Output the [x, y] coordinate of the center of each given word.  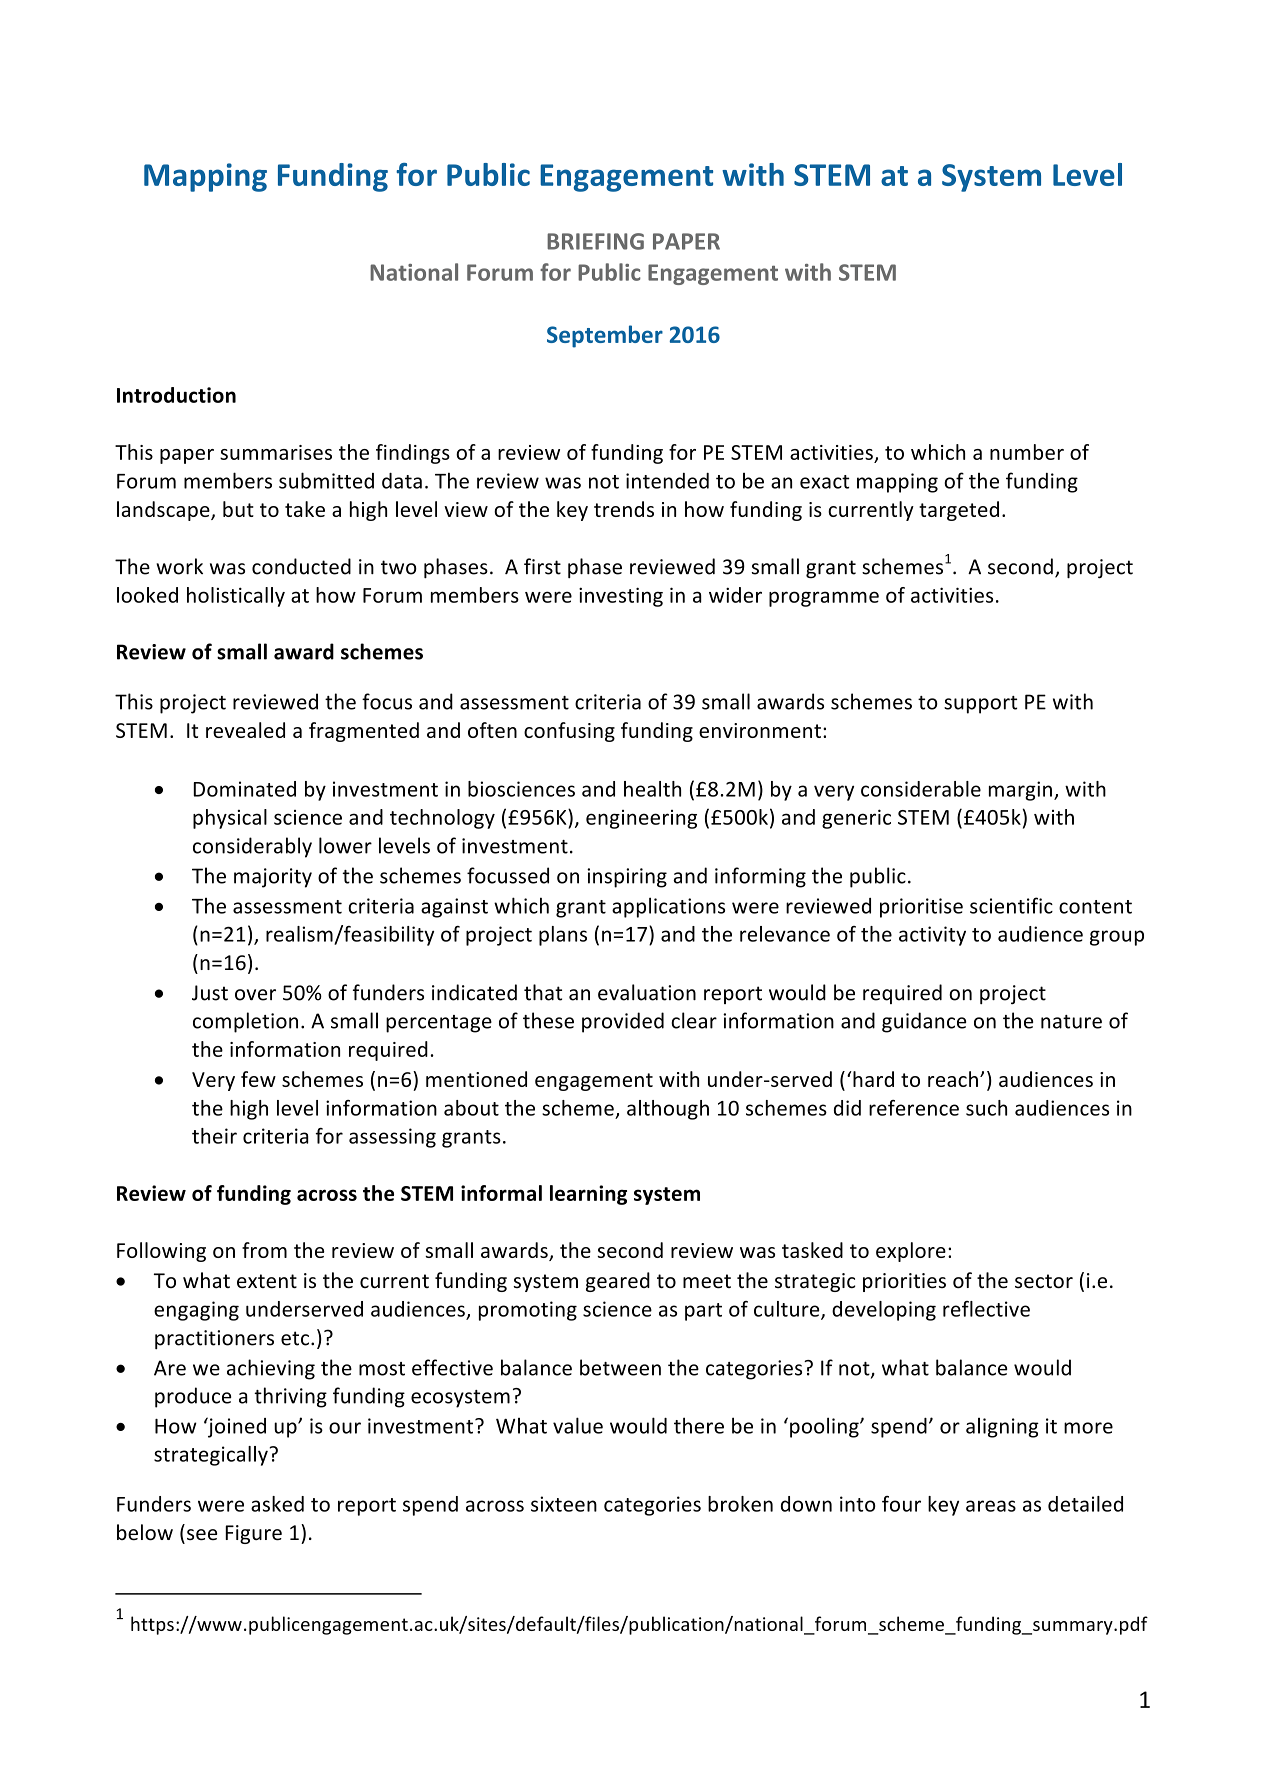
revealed [245, 730]
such [986, 1108]
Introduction [176, 395]
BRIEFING [595, 241]
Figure [253, 1534]
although [668, 1110]
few [258, 1079]
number [1027, 452]
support [980, 705]
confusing [569, 732]
